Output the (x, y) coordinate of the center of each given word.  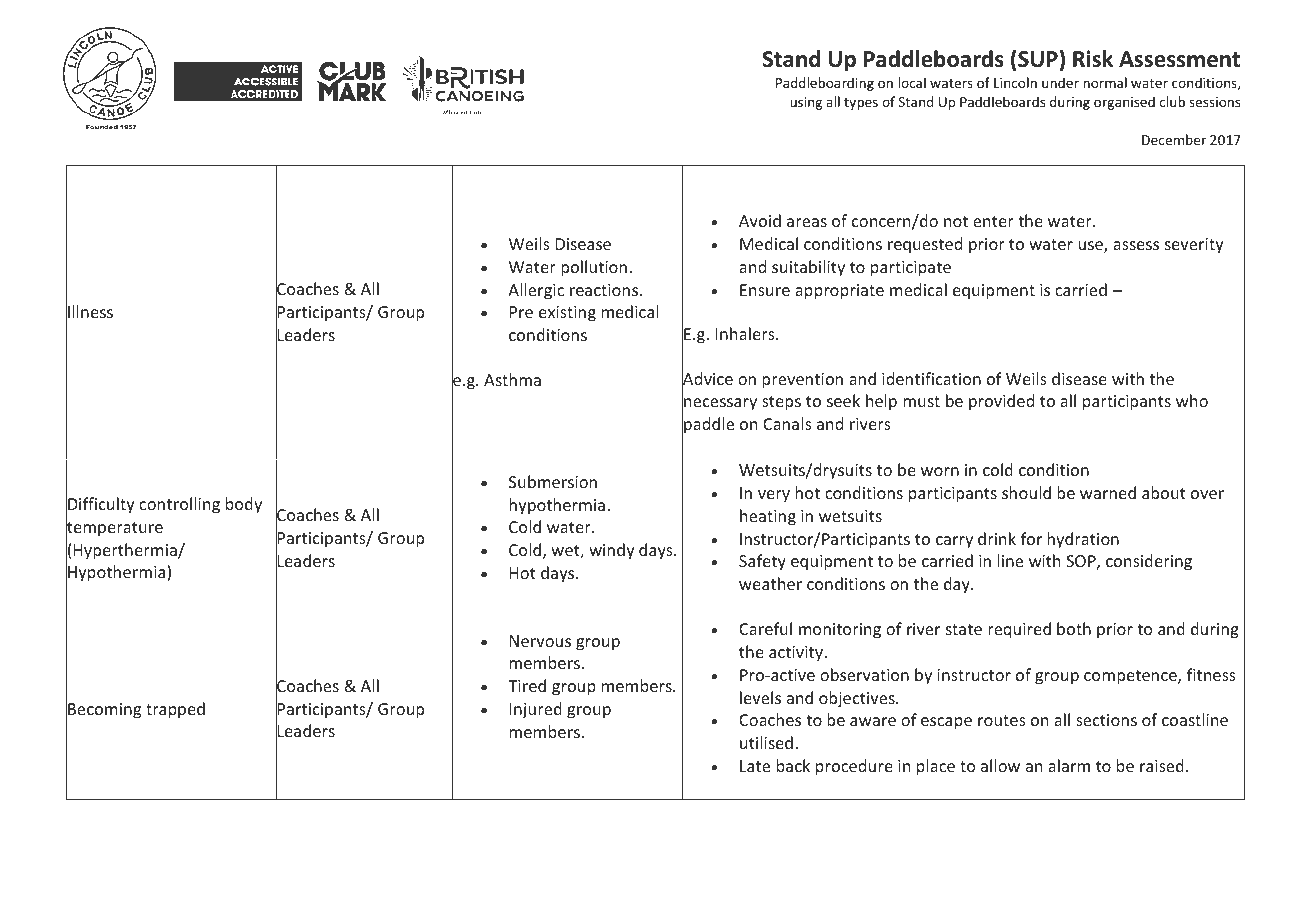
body (244, 505)
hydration (1083, 540)
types (861, 104)
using (806, 103)
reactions (605, 290)
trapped (175, 710)
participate (911, 269)
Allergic (536, 291)
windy (611, 551)
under (1060, 82)
